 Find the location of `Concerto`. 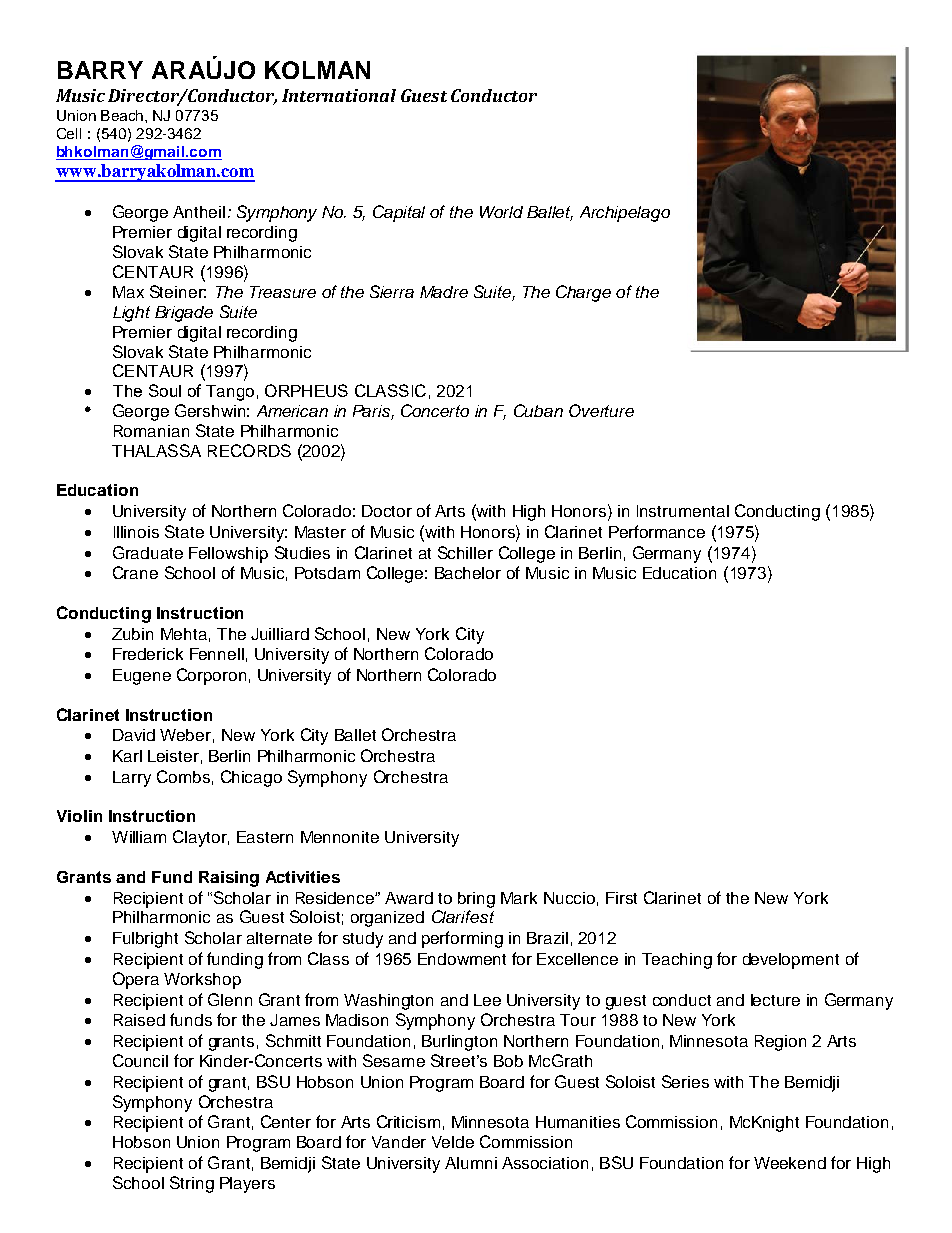

Concerto is located at coordinates (435, 410).
